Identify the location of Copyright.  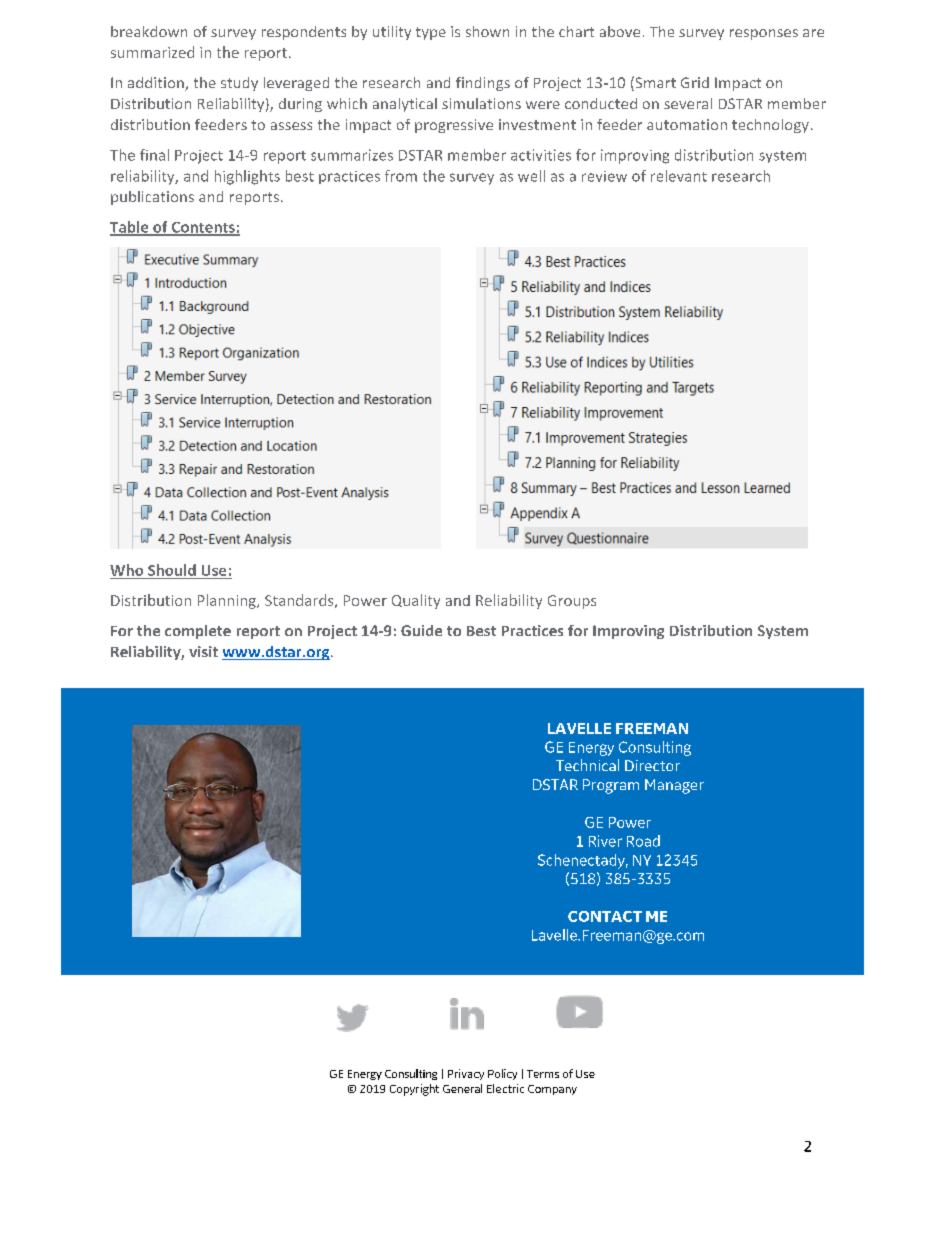
(414, 1090).
